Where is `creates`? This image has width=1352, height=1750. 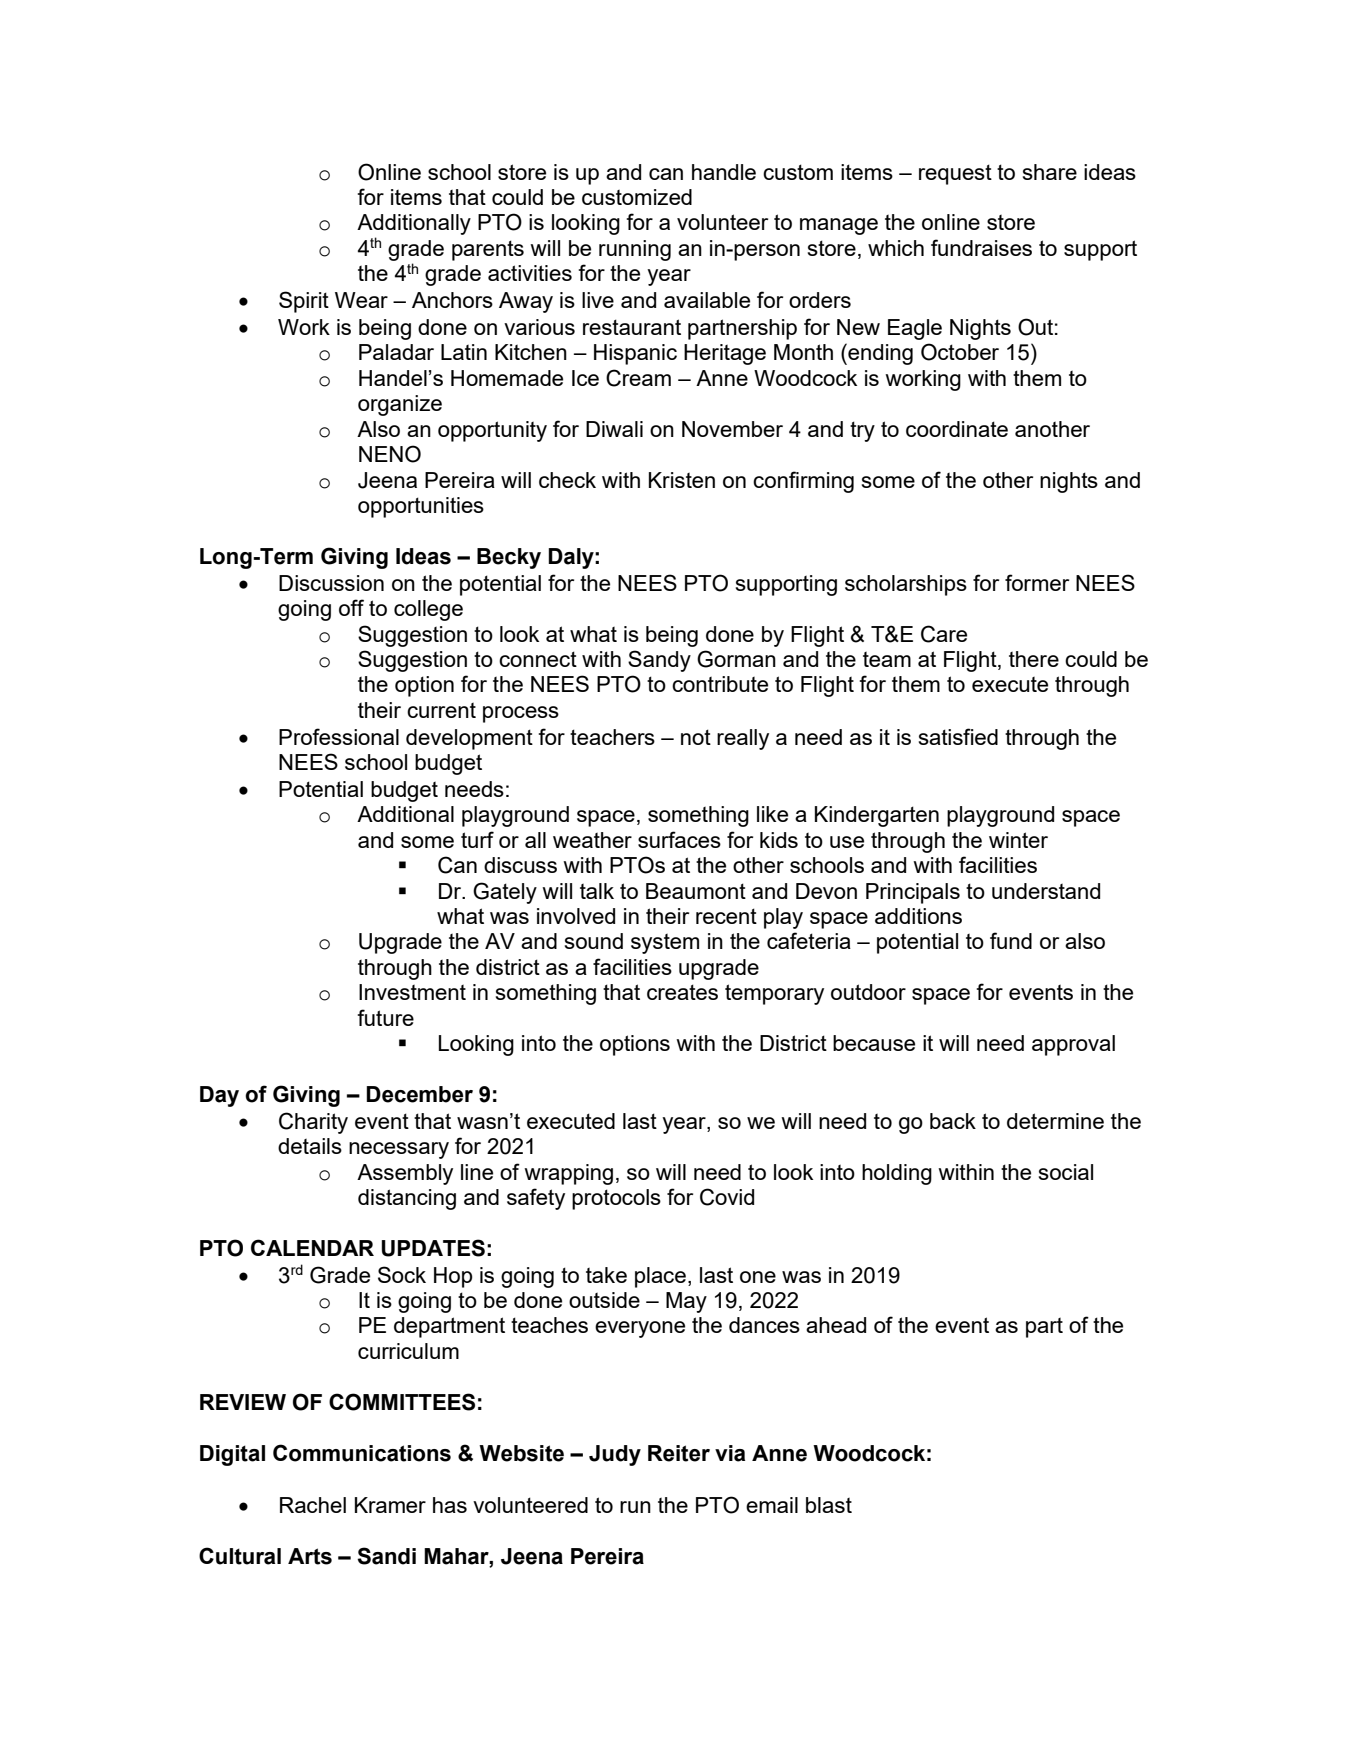 creates is located at coordinates (682, 992).
